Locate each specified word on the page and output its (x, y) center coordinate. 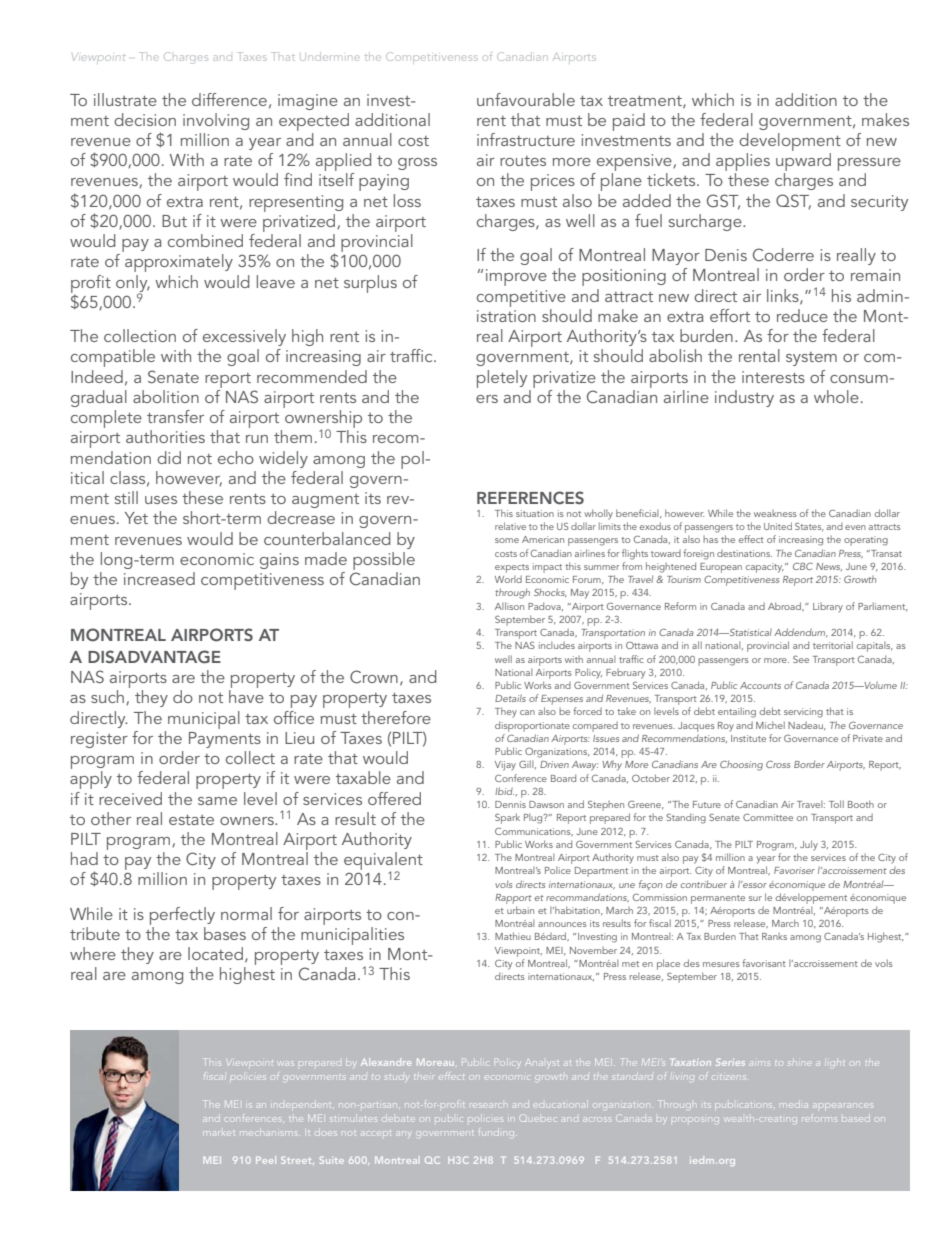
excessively (244, 337)
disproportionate (532, 726)
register (99, 740)
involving (216, 121)
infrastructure (526, 139)
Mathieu (513, 936)
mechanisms (268, 1132)
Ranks (774, 936)
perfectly (182, 916)
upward (803, 163)
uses (161, 500)
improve (516, 277)
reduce (802, 315)
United (778, 526)
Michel (770, 725)
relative (510, 526)
